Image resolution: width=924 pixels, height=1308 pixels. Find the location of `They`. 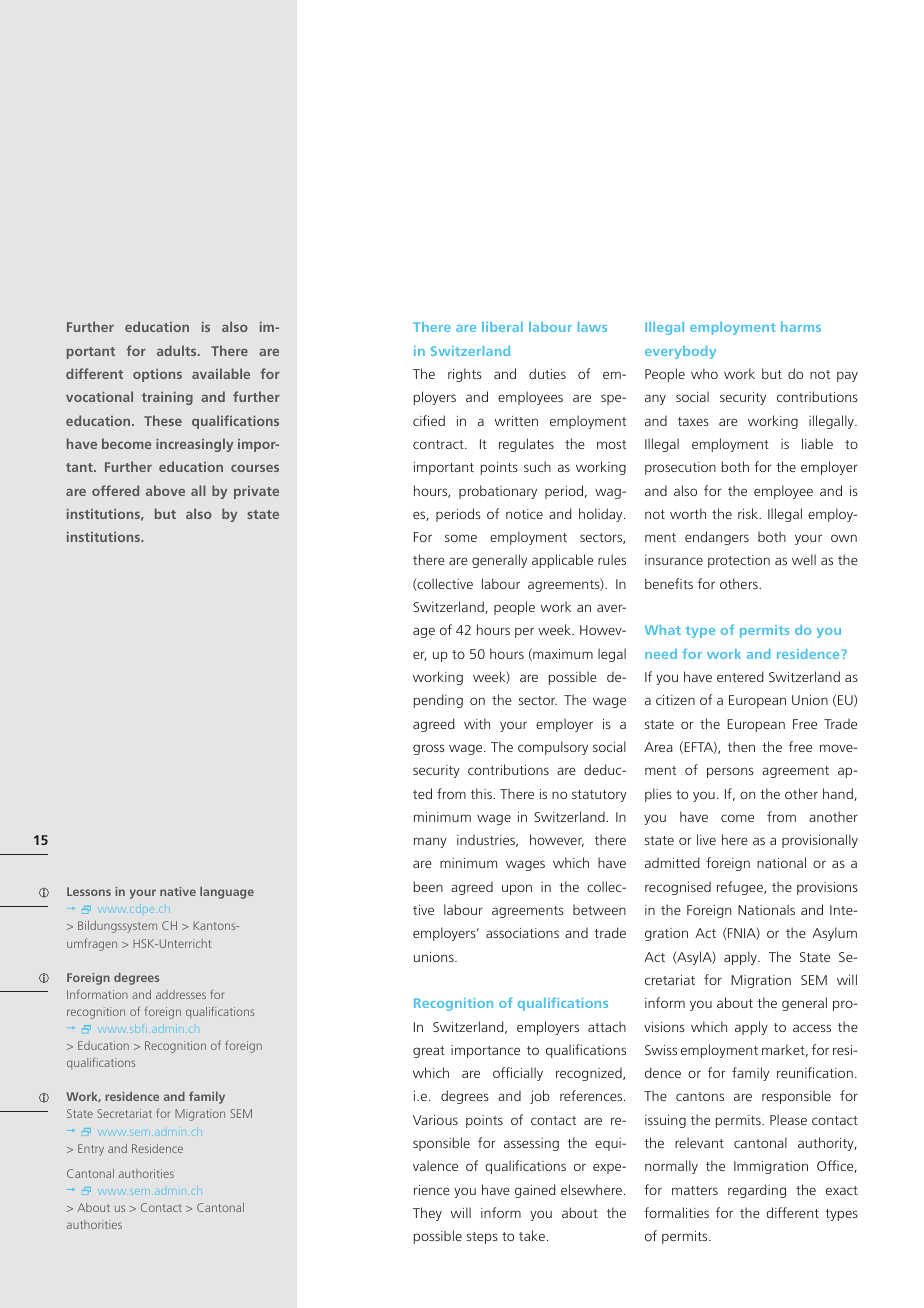

They is located at coordinates (427, 1214).
